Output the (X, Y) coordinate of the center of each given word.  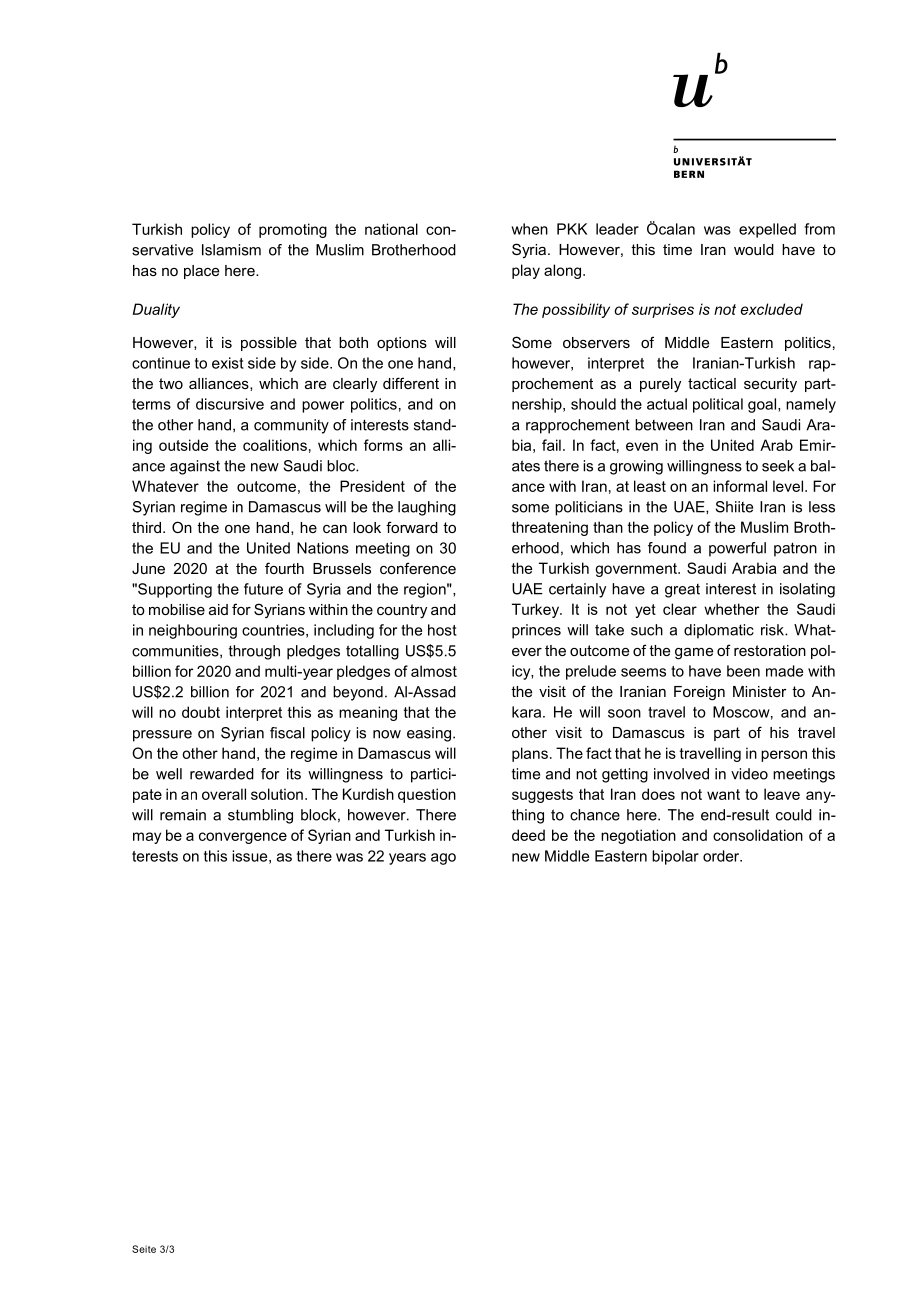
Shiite (734, 507)
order (722, 856)
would (754, 249)
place (201, 272)
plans (530, 754)
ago (443, 859)
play (526, 271)
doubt (201, 712)
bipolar (675, 857)
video (749, 774)
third (146, 527)
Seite (144, 1249)
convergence (243, 838)
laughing (427, 508)
